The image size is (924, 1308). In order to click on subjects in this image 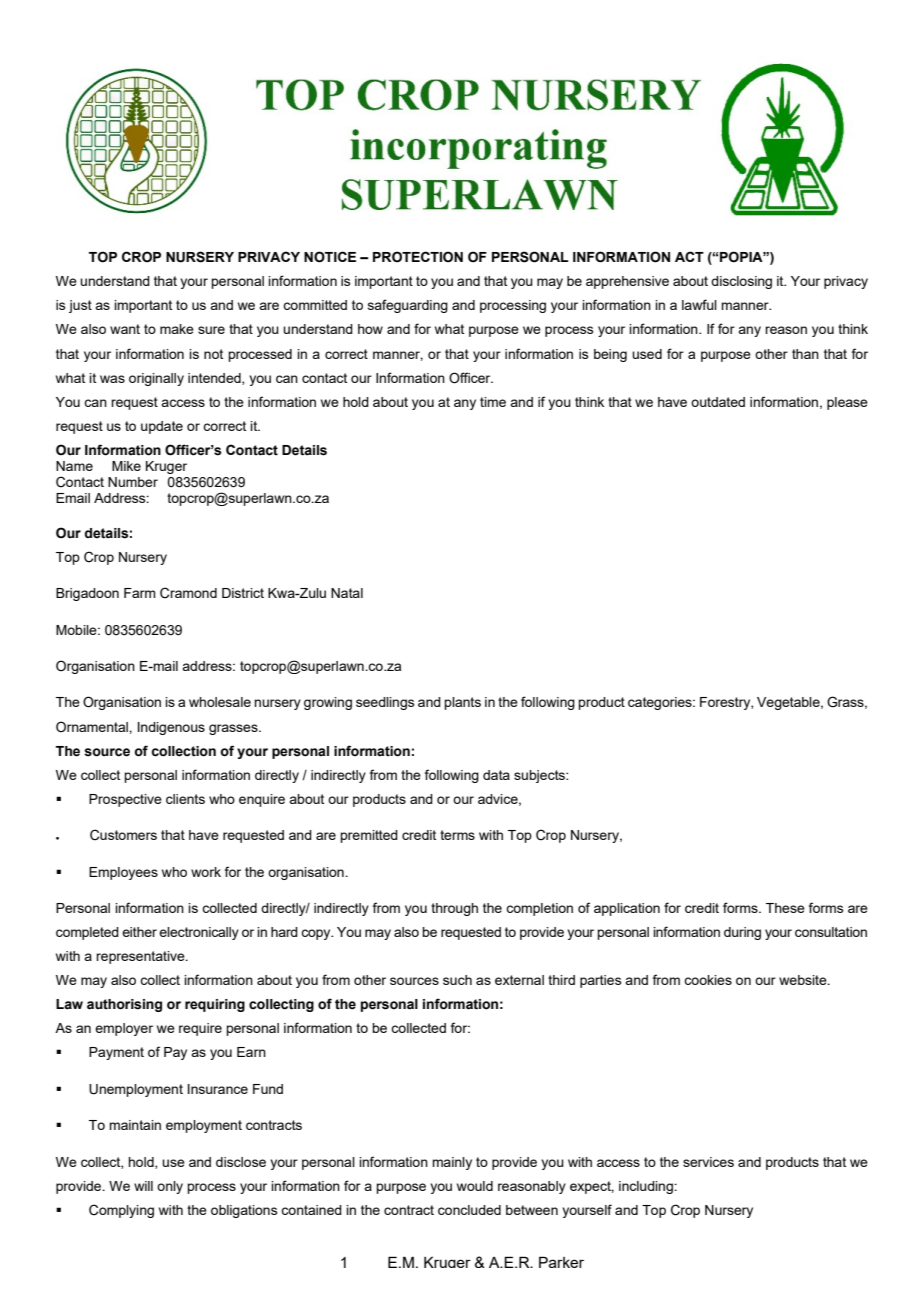, I will do `click(540, 776)`.
